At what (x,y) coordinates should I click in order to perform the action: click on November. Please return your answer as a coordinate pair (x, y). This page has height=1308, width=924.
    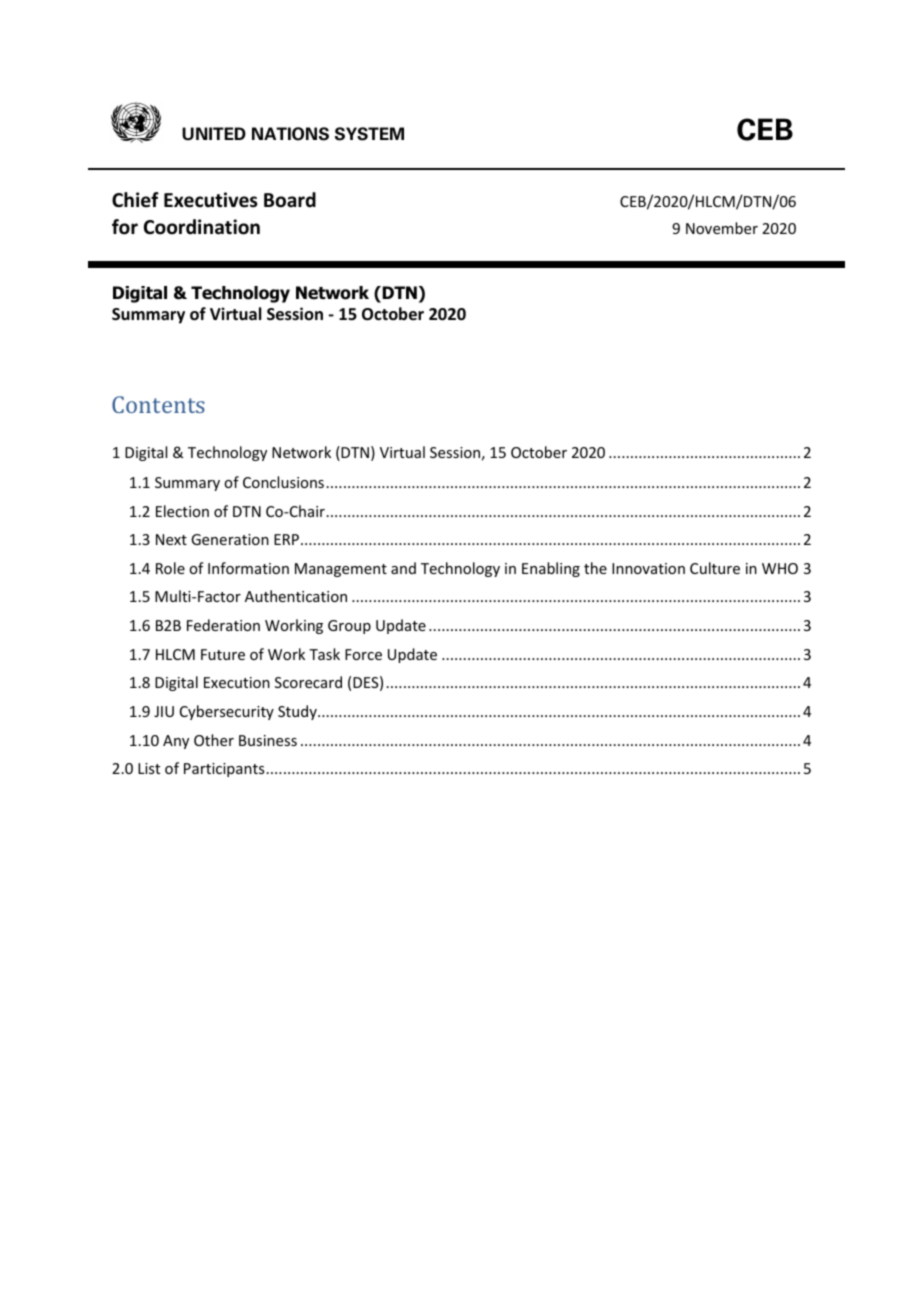
    Looking at the image, I should click on (722, 228).
